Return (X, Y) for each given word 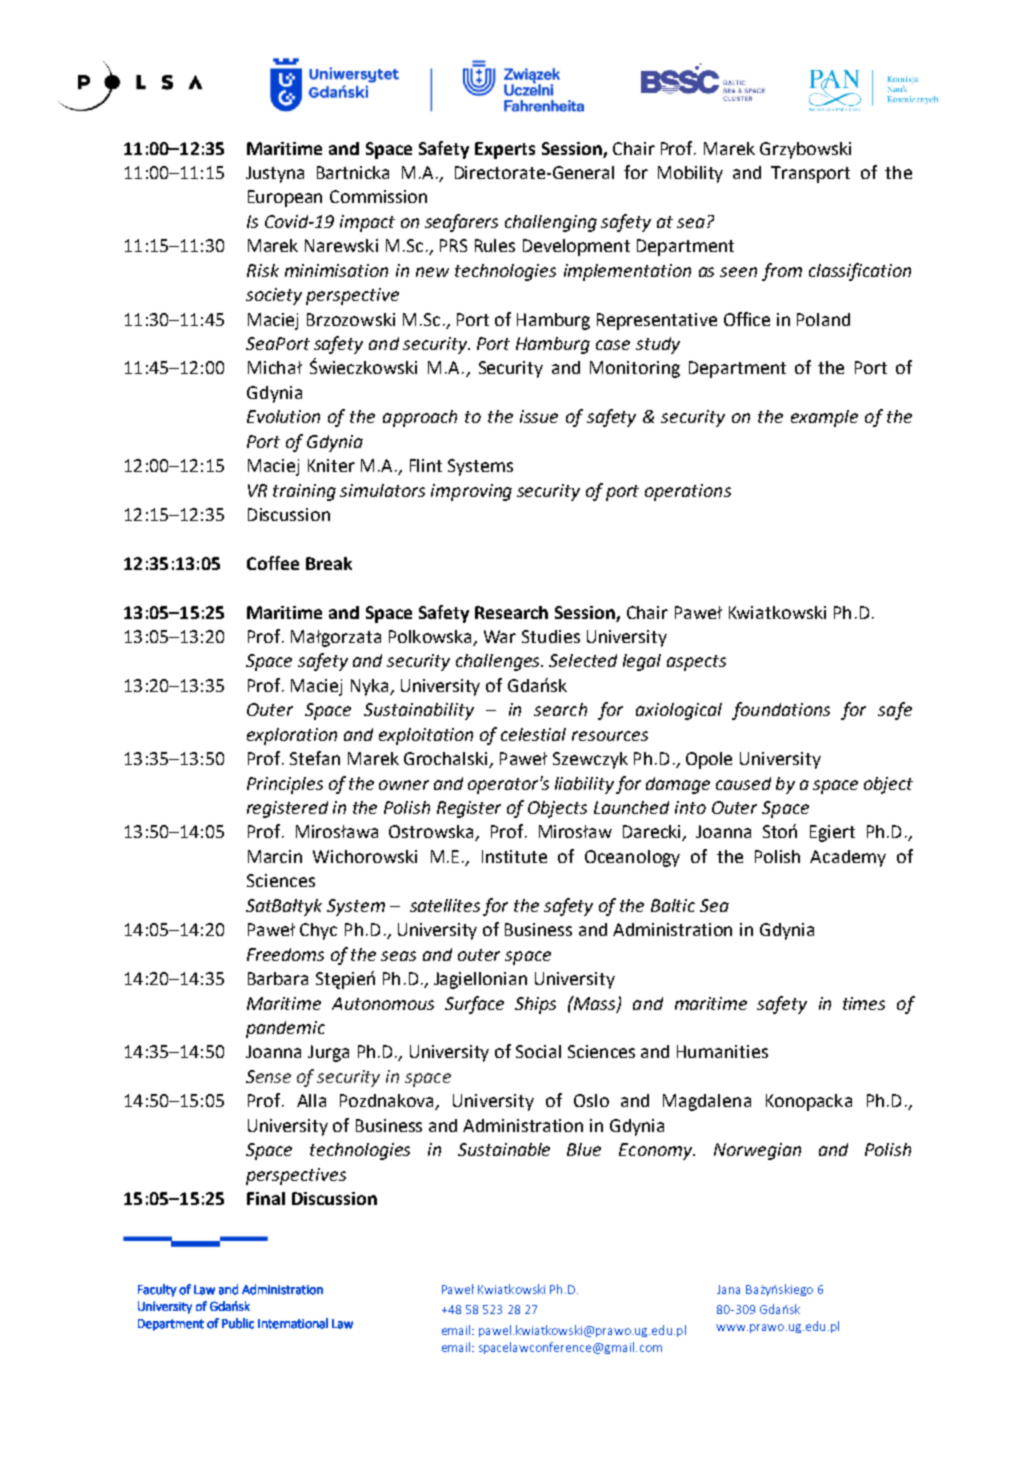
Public (238, 1323)
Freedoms (285, 954)
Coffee (273, 563)
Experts (505, 150)
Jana (728, 1289)
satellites (445, 905)
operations (688, 492)
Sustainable (504, 1149)
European (285, 198)
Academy (848, 858)
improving (471, 492)
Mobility (690, 174)
